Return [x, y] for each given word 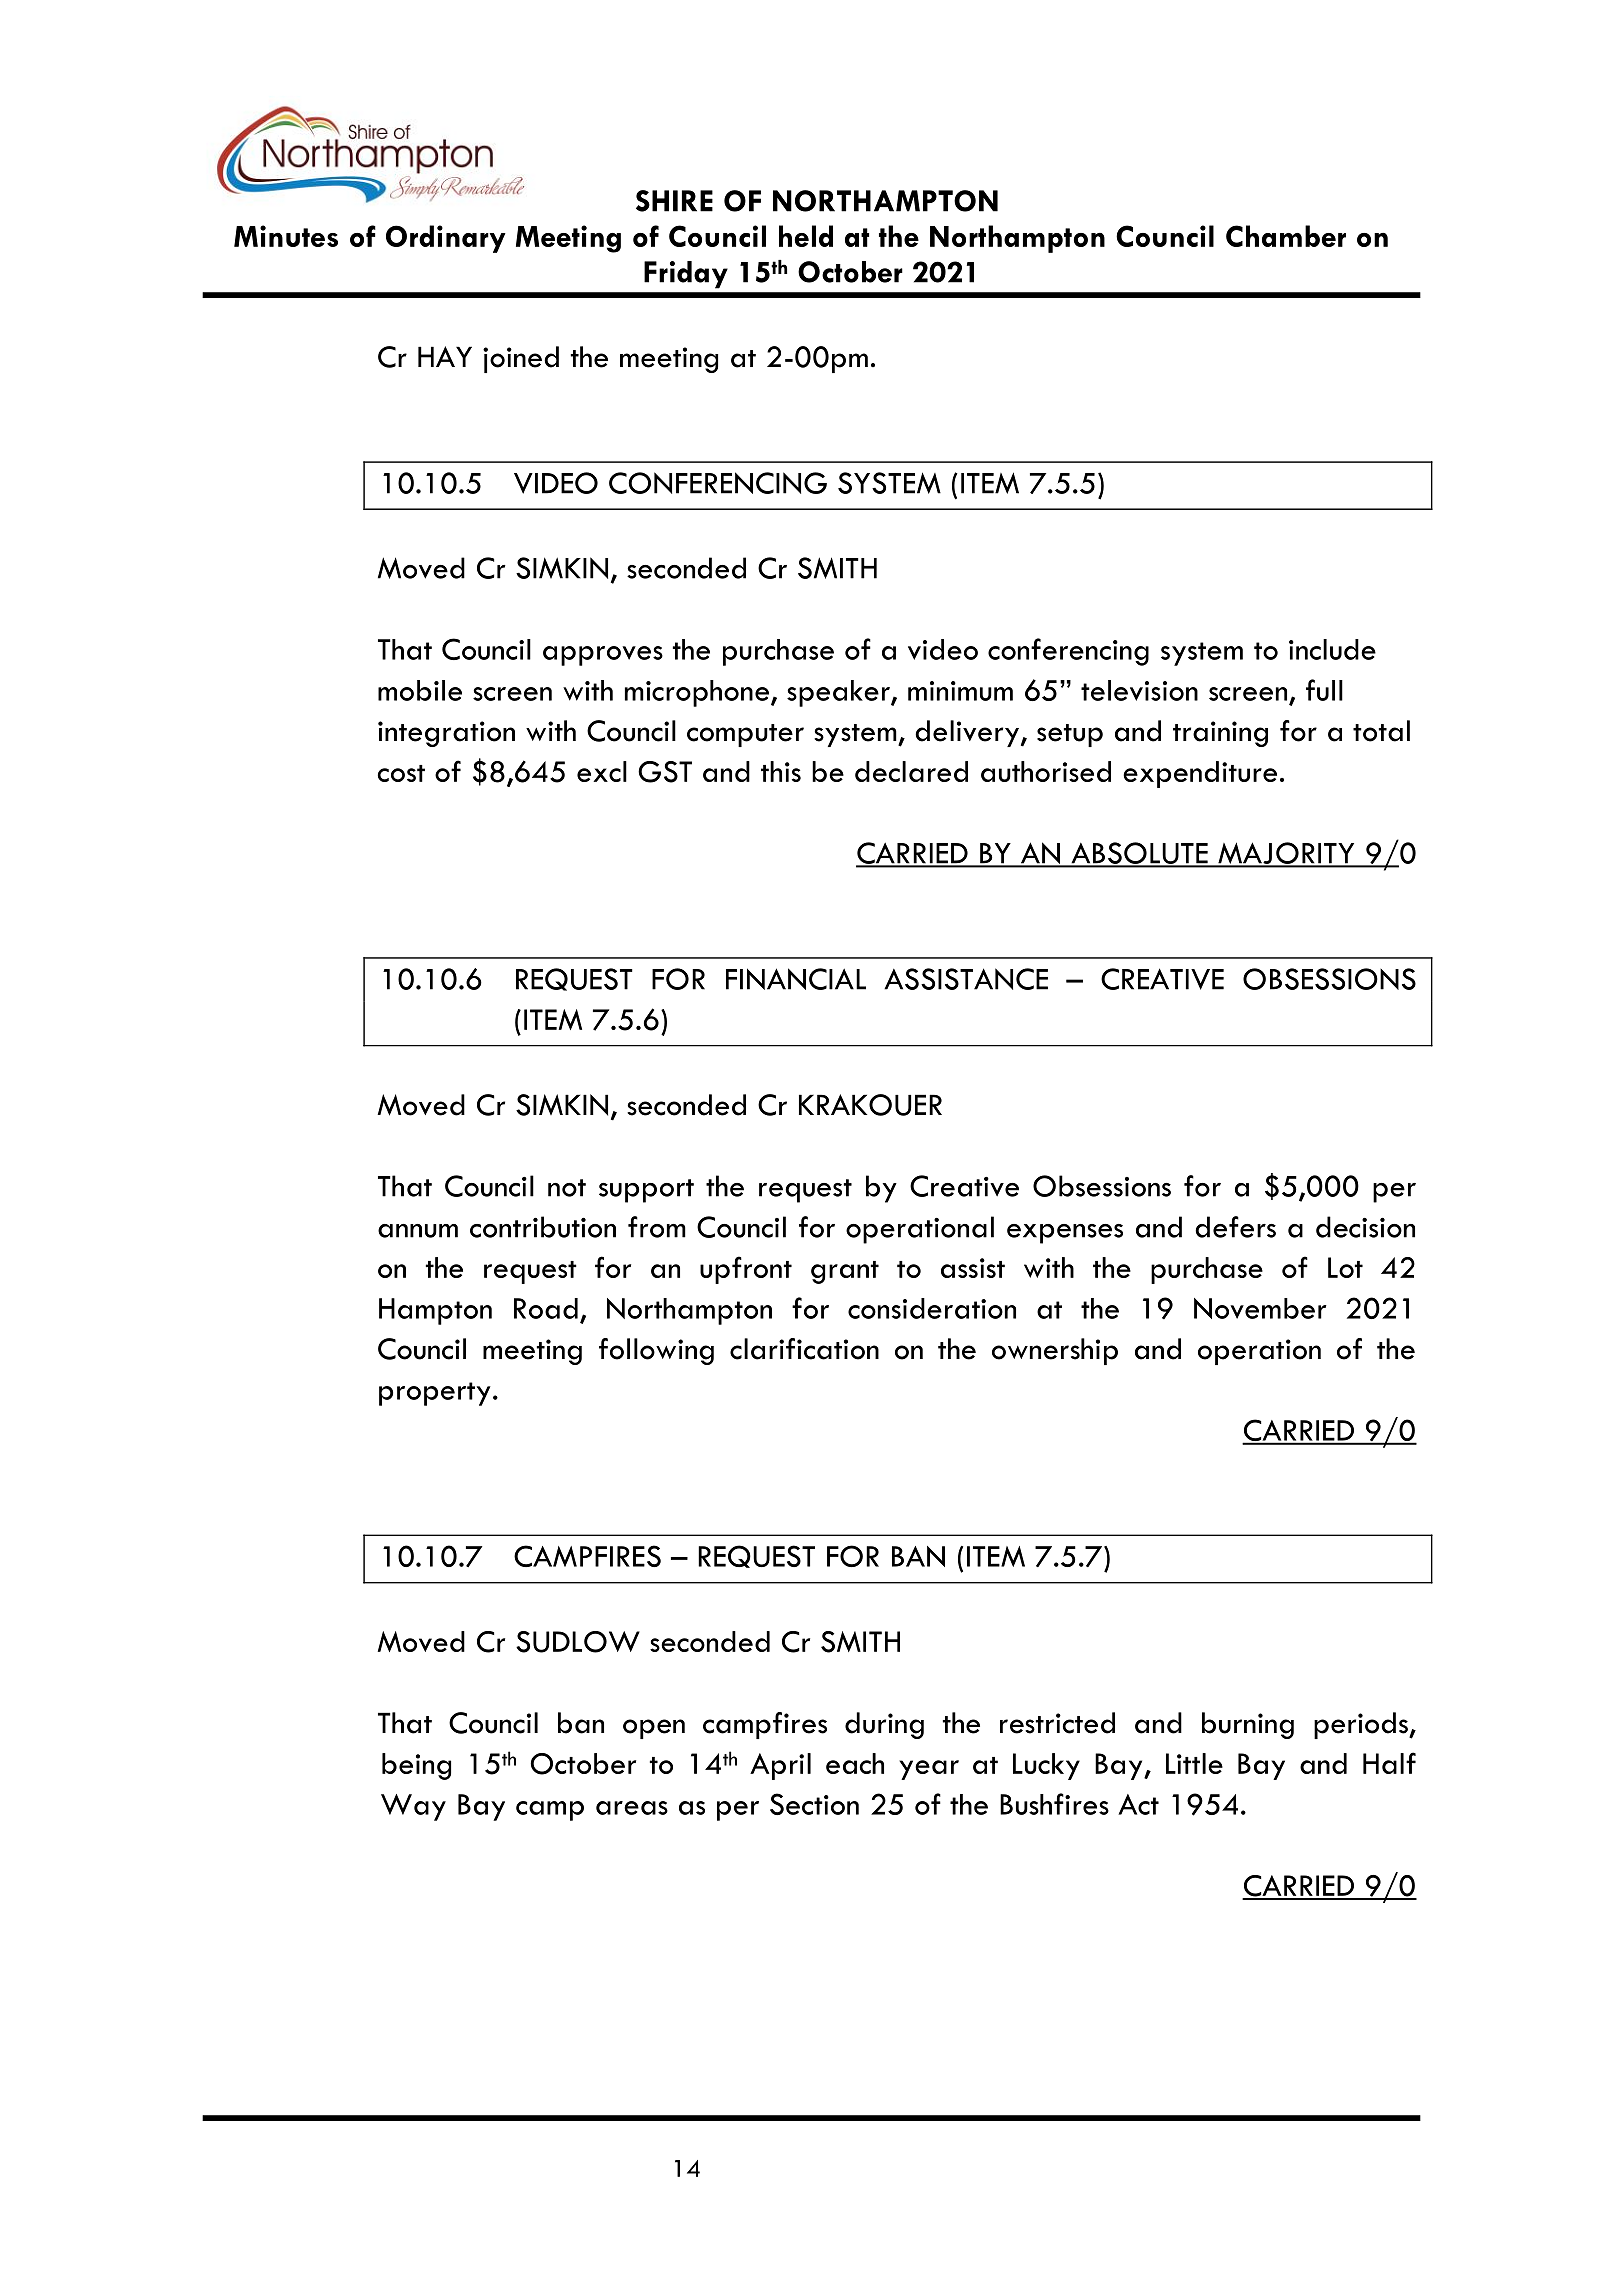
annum [418, 1231]
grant [845, 1272]
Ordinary [446, 239]
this [781, 771]
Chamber [1286, 236]
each [855, 1763]
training [1220, 734]
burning [1248, 1725]
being [416, 1766]
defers [1235, 1227]
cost [401, 773]
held [806, 236]
